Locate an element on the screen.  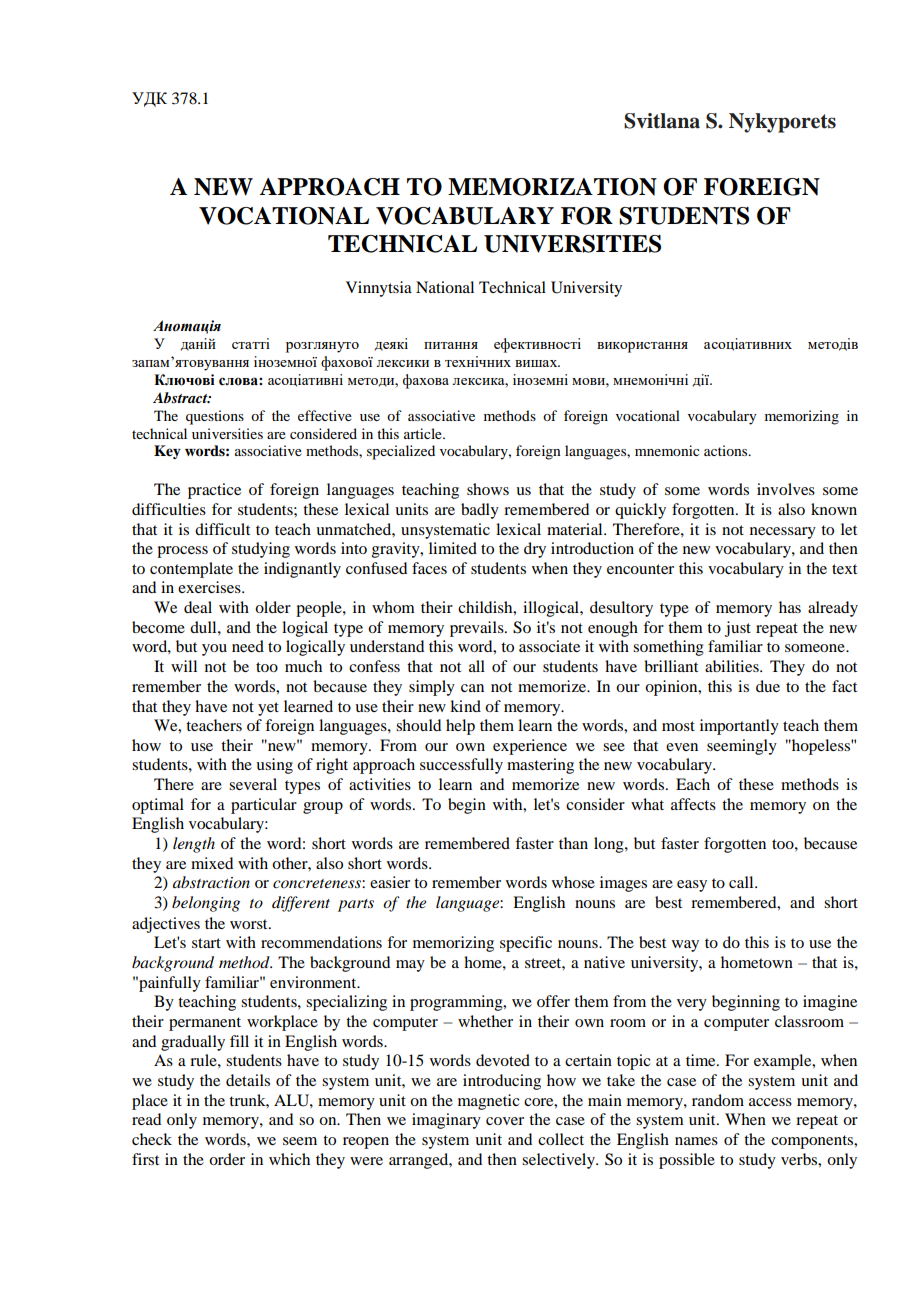
MEMORIZATION is located at coordinates (552, 187).
